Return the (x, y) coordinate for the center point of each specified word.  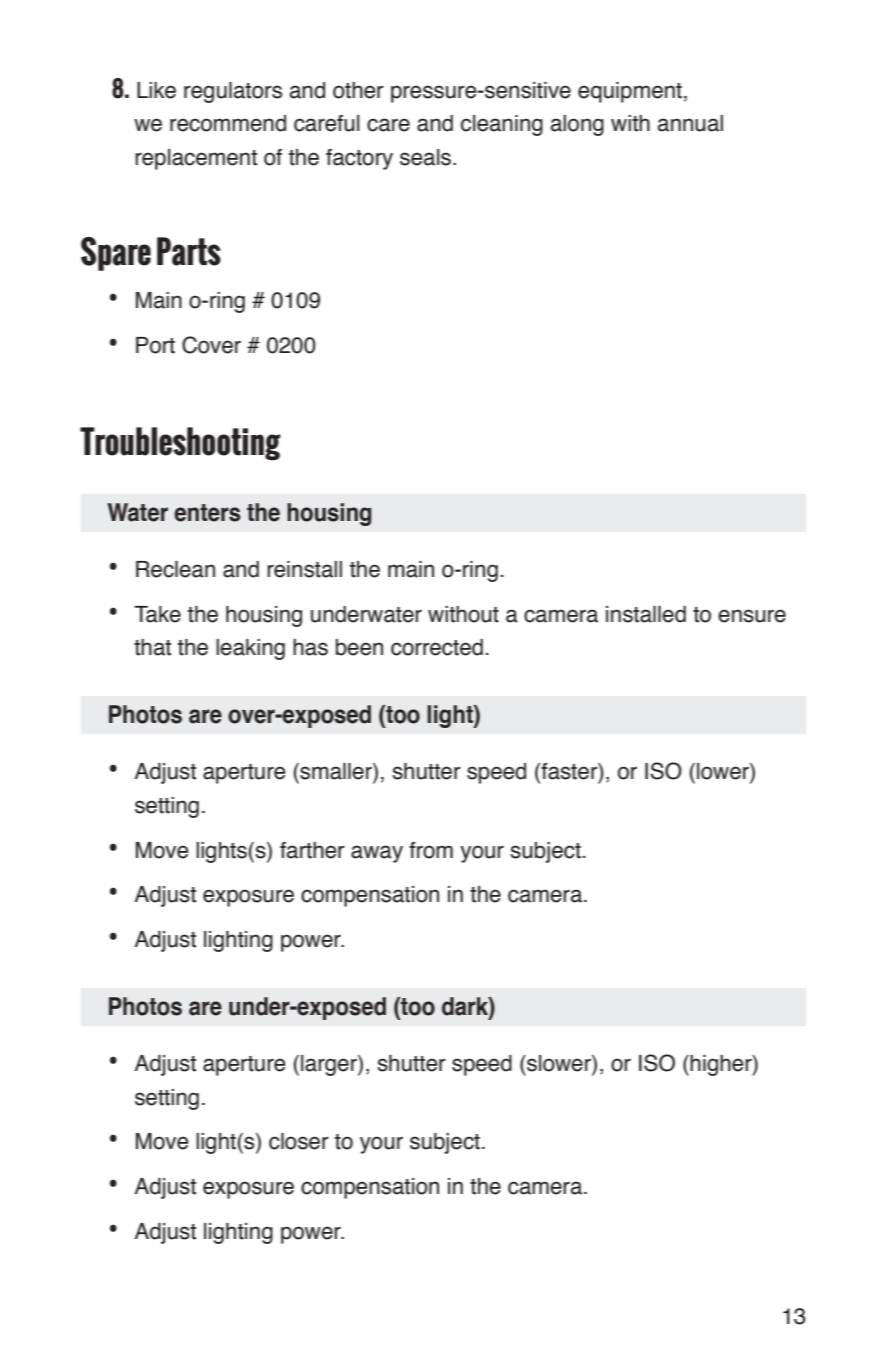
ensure (752, 616)
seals (427, 157)
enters (207, 513)
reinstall (304, 569)
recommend (228, 123)
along (577, 125)
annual (690, 123)
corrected (437, 647)
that (152, 647)
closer (299, 1141)
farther (312, 850)
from (431, 850)
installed (646, 614)
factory (359, 159)
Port (155, 345)
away (377, 854)
